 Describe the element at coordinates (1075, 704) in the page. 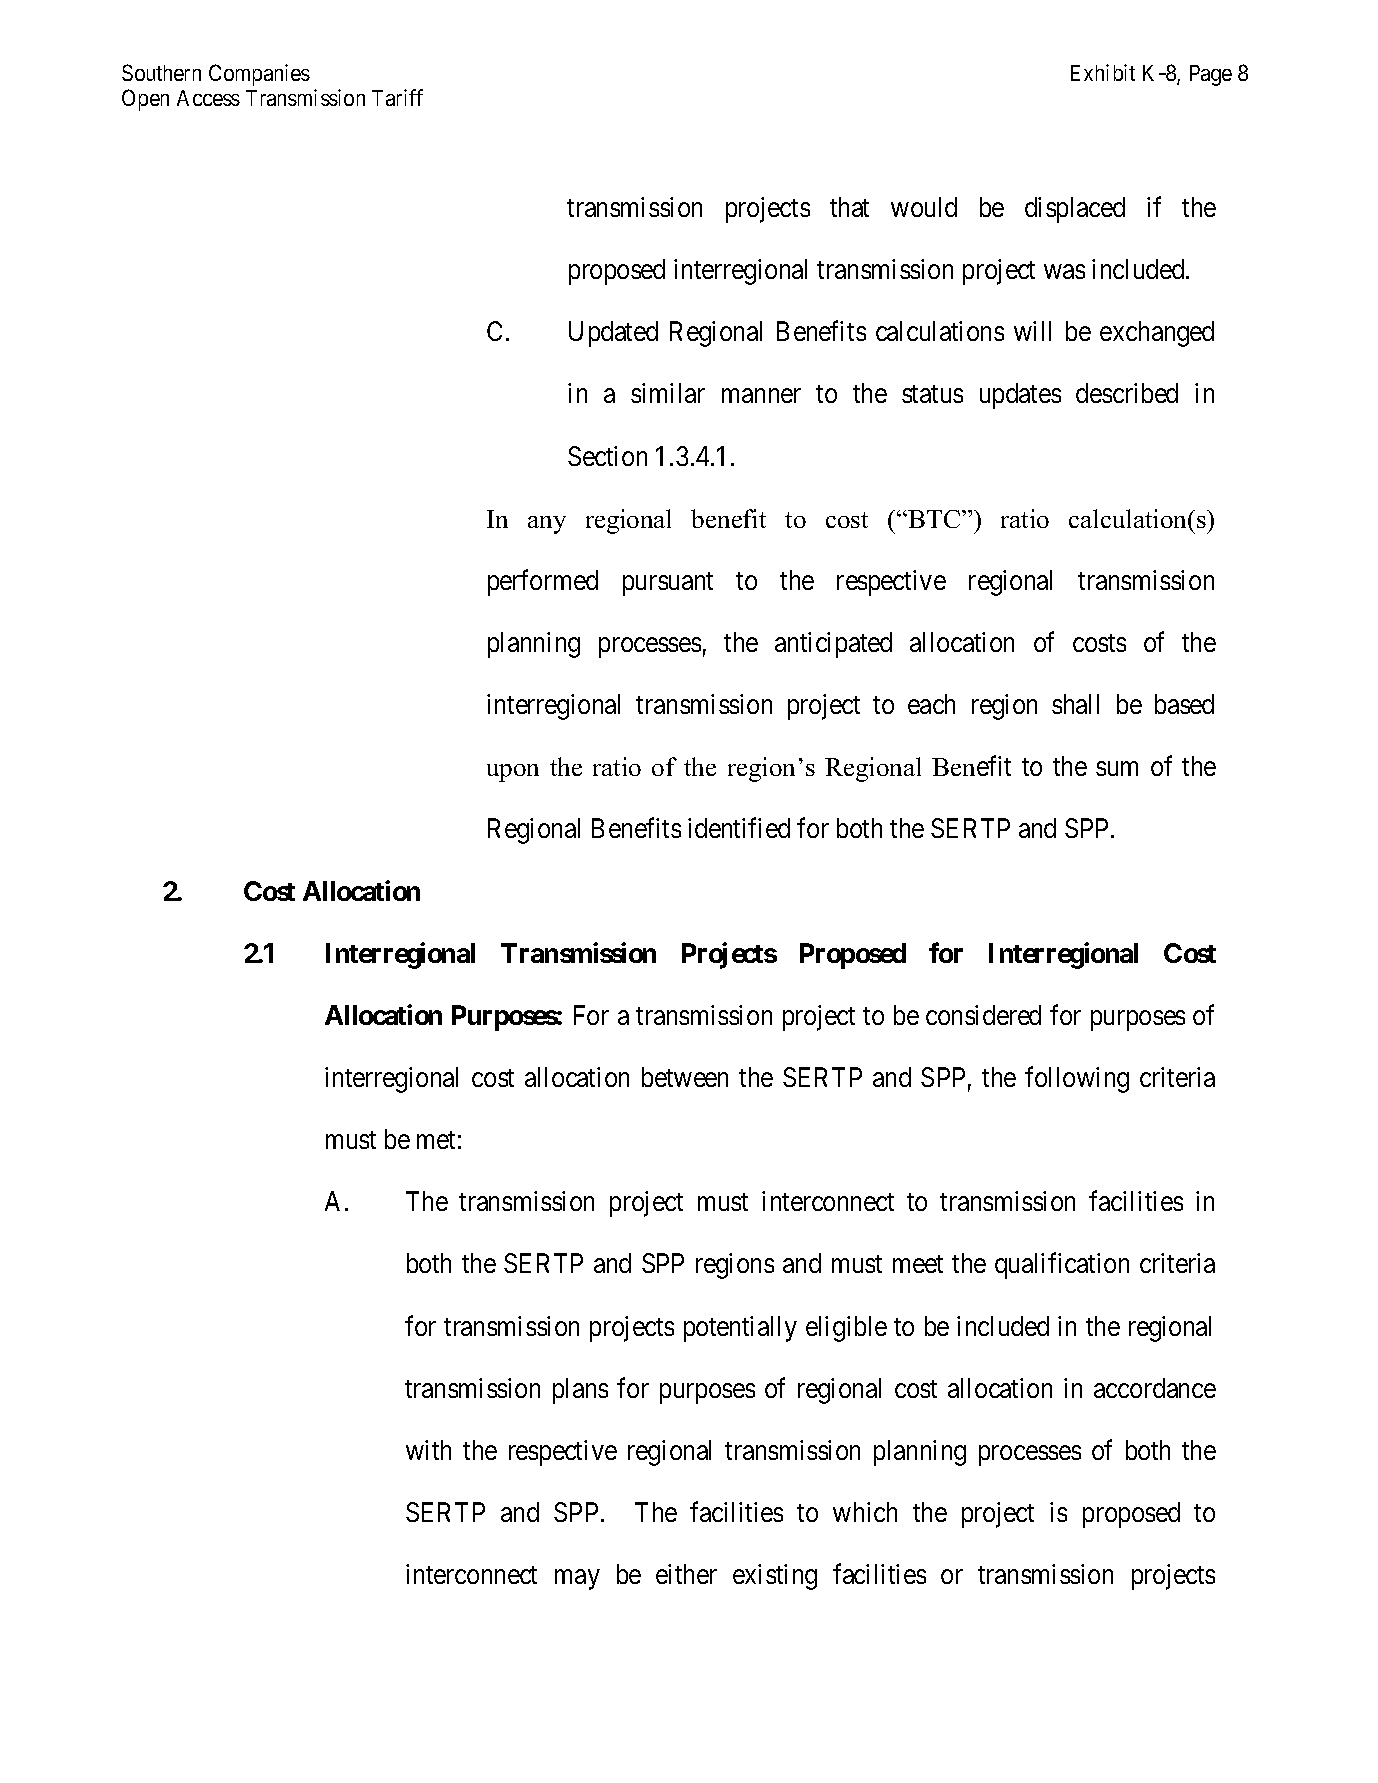

I see `shall` at that location.
